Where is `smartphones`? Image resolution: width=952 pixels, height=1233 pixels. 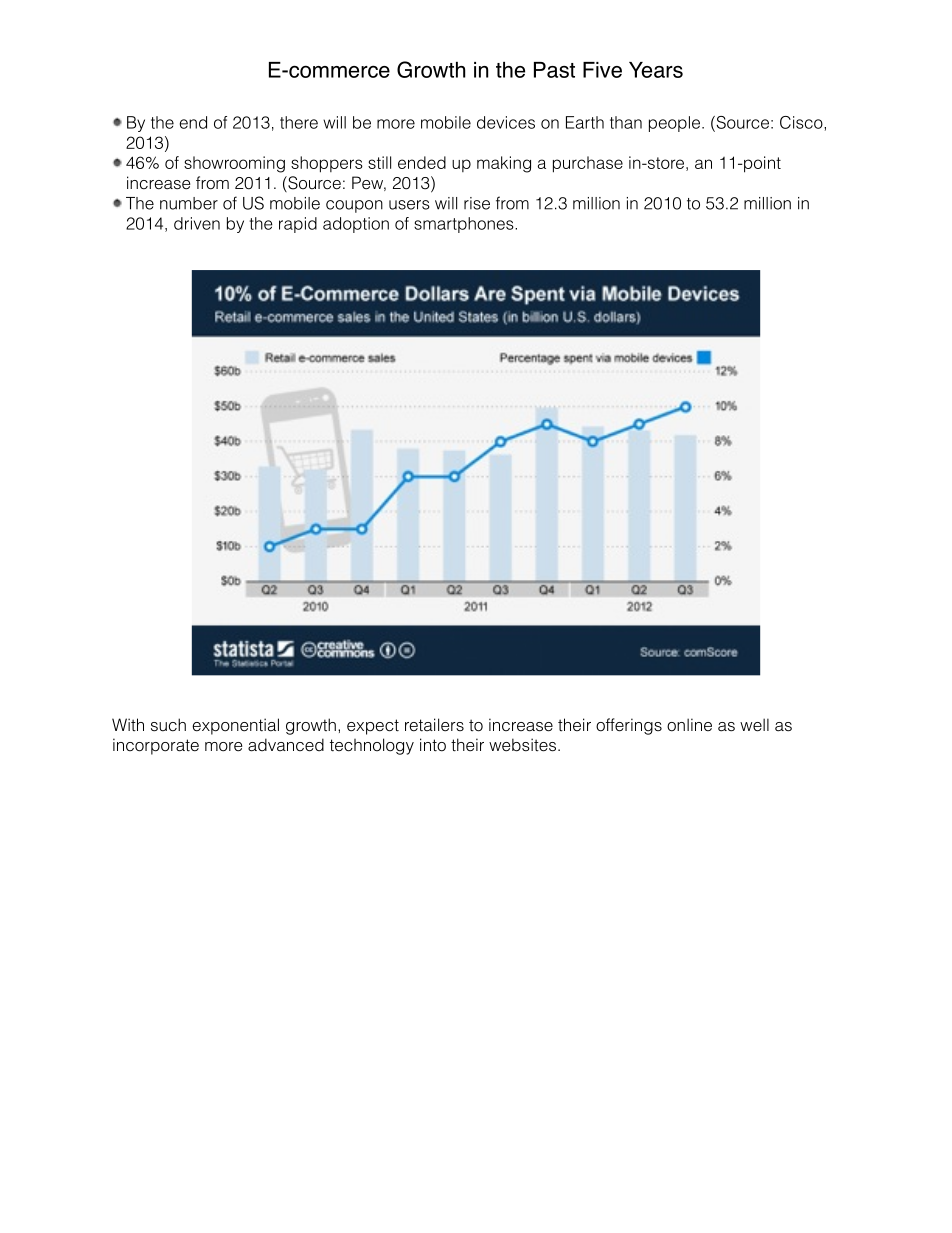
smartphones is located at coordinates (465, 225).
